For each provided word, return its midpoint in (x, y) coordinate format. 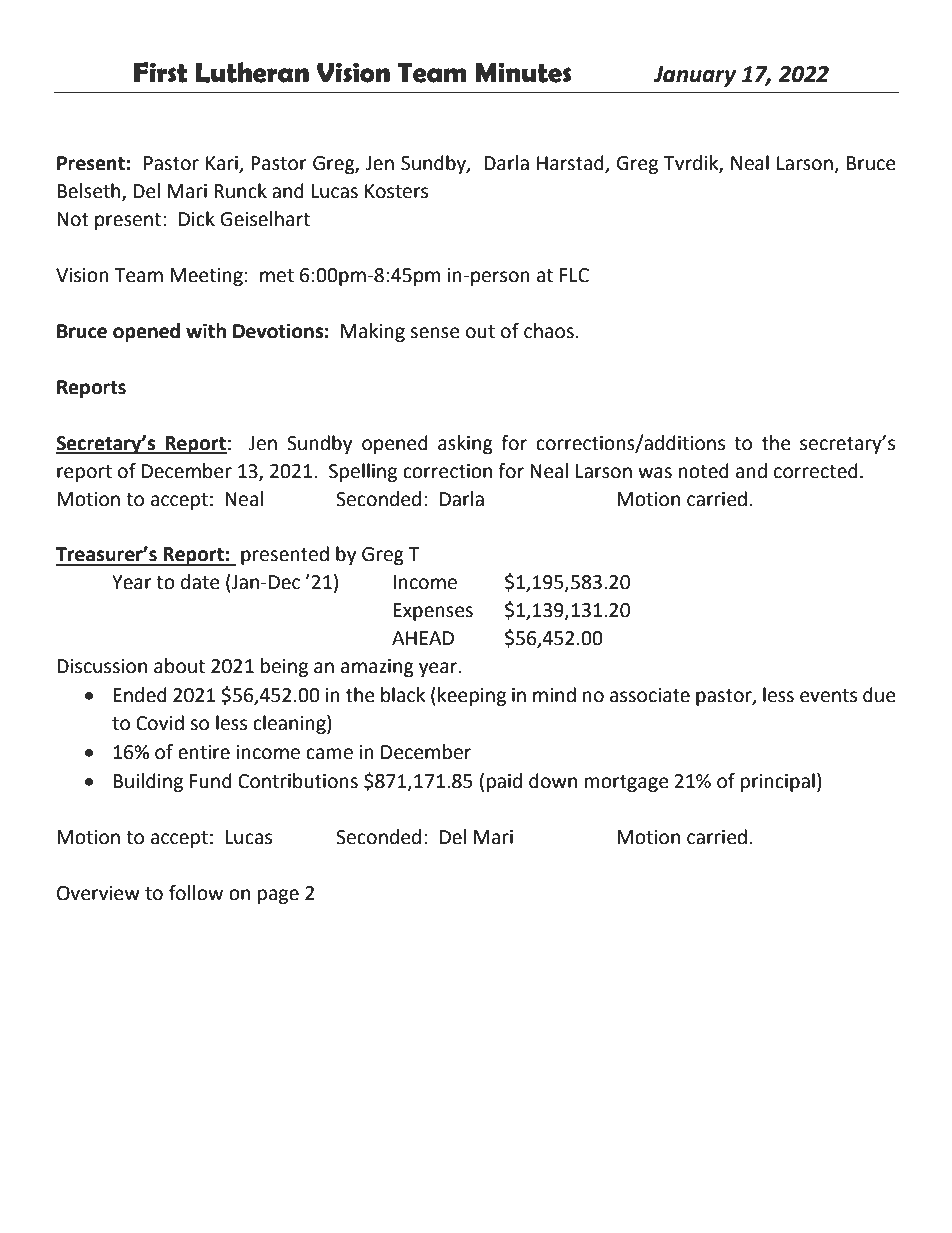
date (200, 582)
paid (504, 782)
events (828, 696)
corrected (816, 471)
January (694, 76)
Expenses (433, 612)
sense (435, 333)
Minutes (523, 72)
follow (196, 893)
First (161, 72)
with (206, 331)
